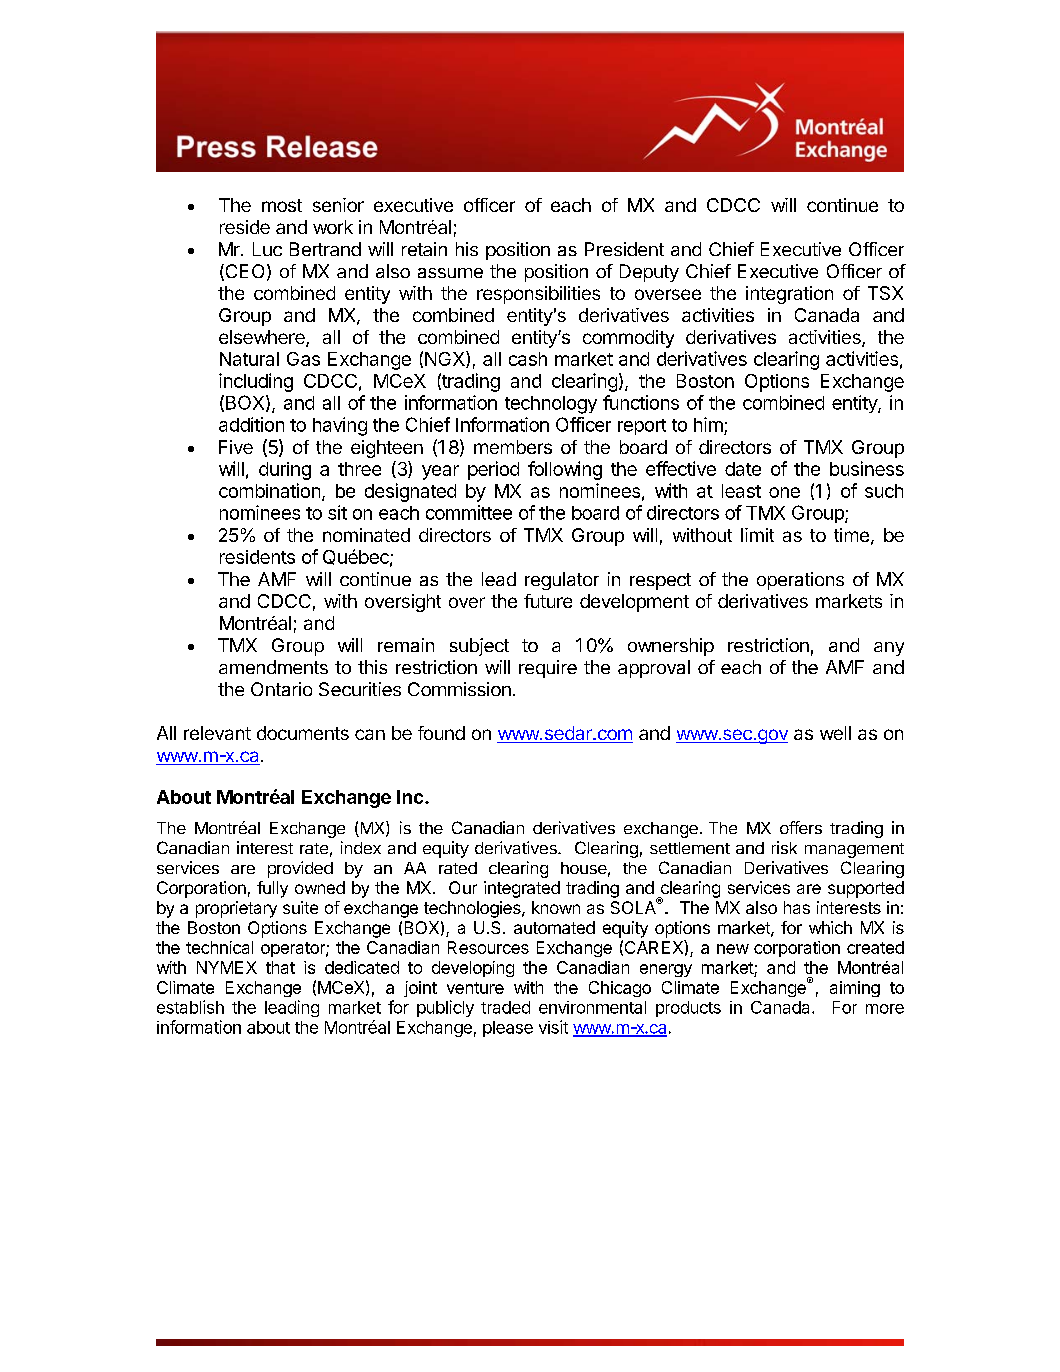 The height and width of the screenshot is (1372, 1060). Describe the element at coordinates (505, 1007) in the screenshot. I see `traded` at that location.
